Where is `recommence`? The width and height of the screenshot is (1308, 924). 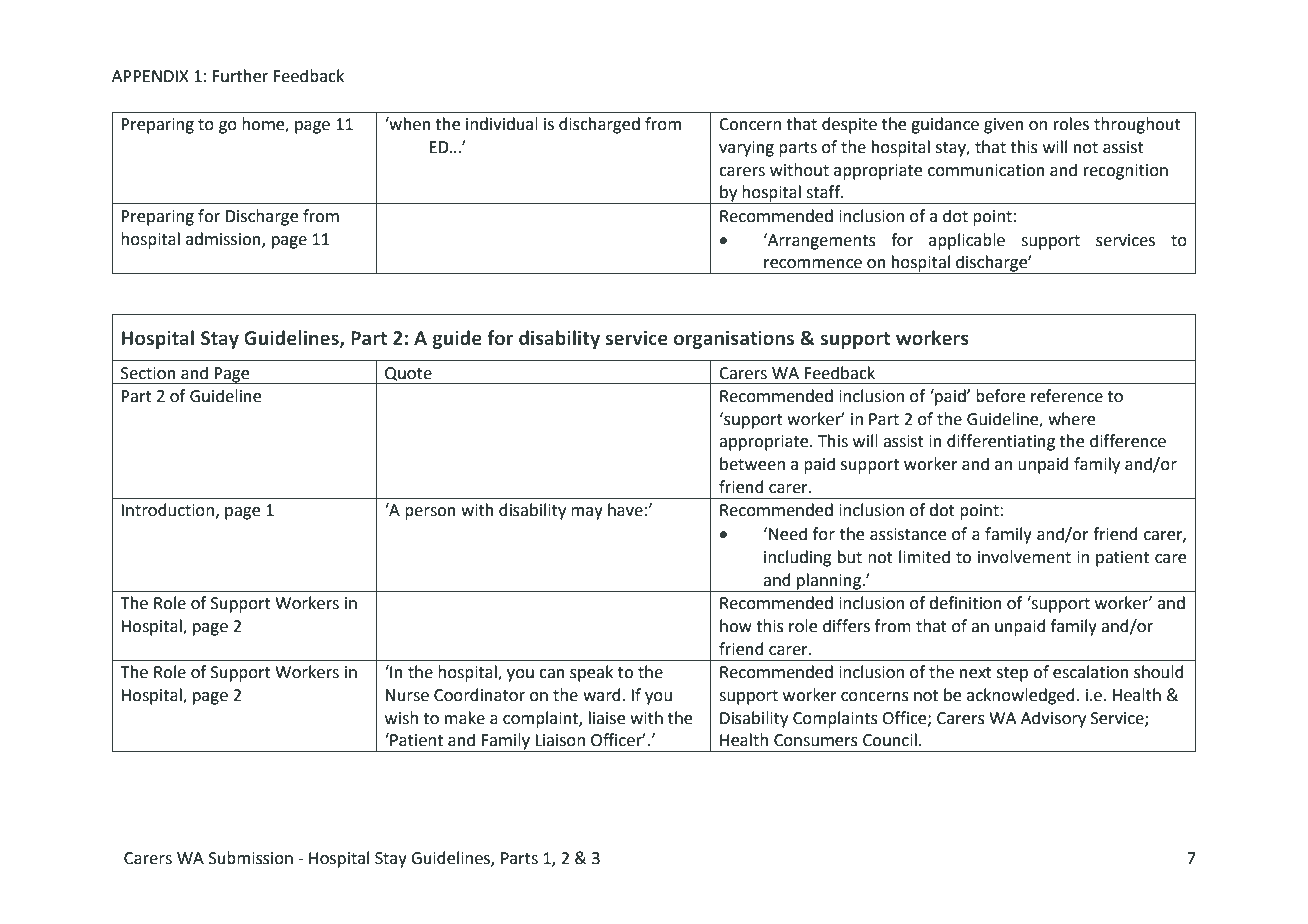
recommence is located at coordinates (813, 264).
